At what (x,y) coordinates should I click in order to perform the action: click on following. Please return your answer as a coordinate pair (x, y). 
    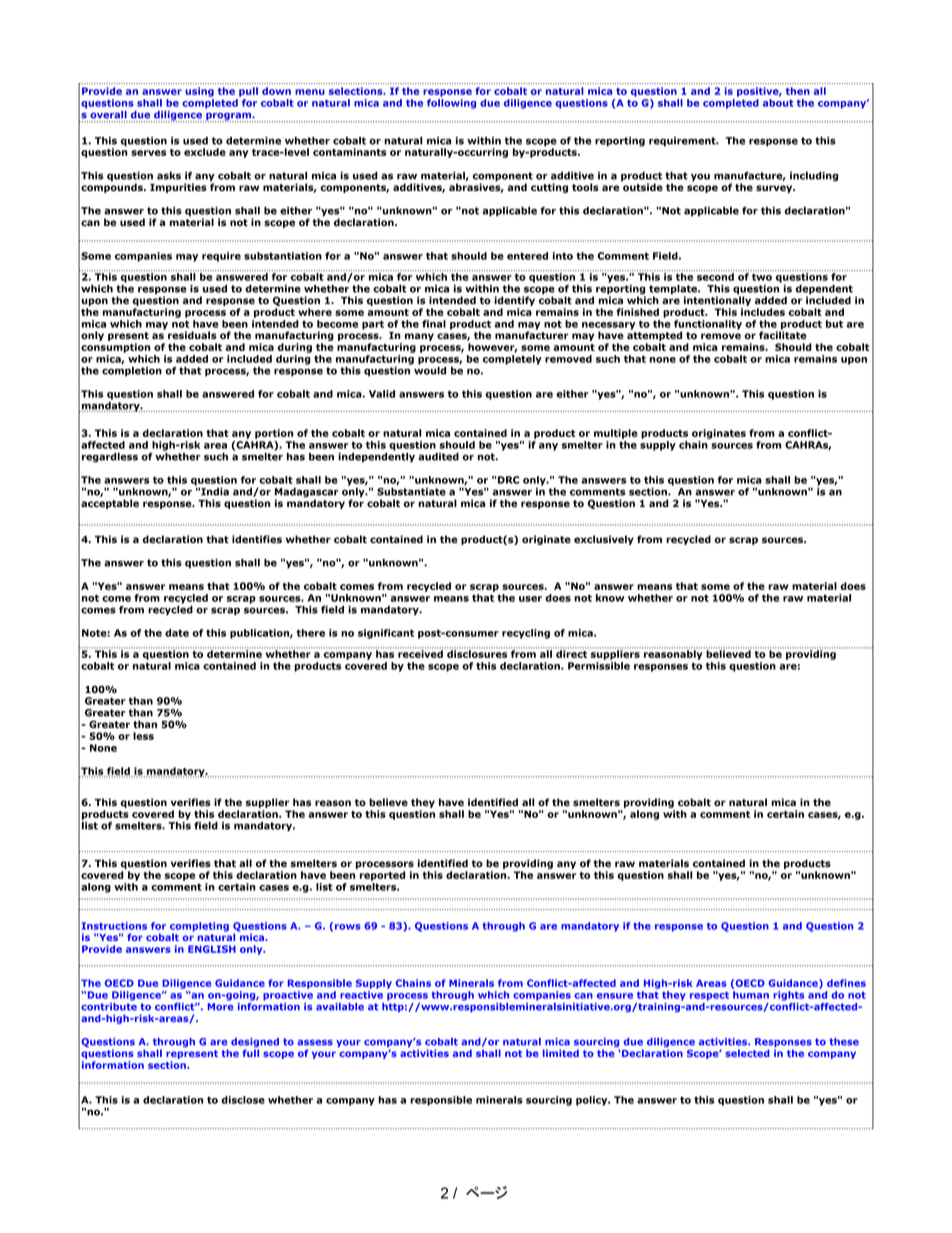
    Looking at the image, I should click on (451, 104).
